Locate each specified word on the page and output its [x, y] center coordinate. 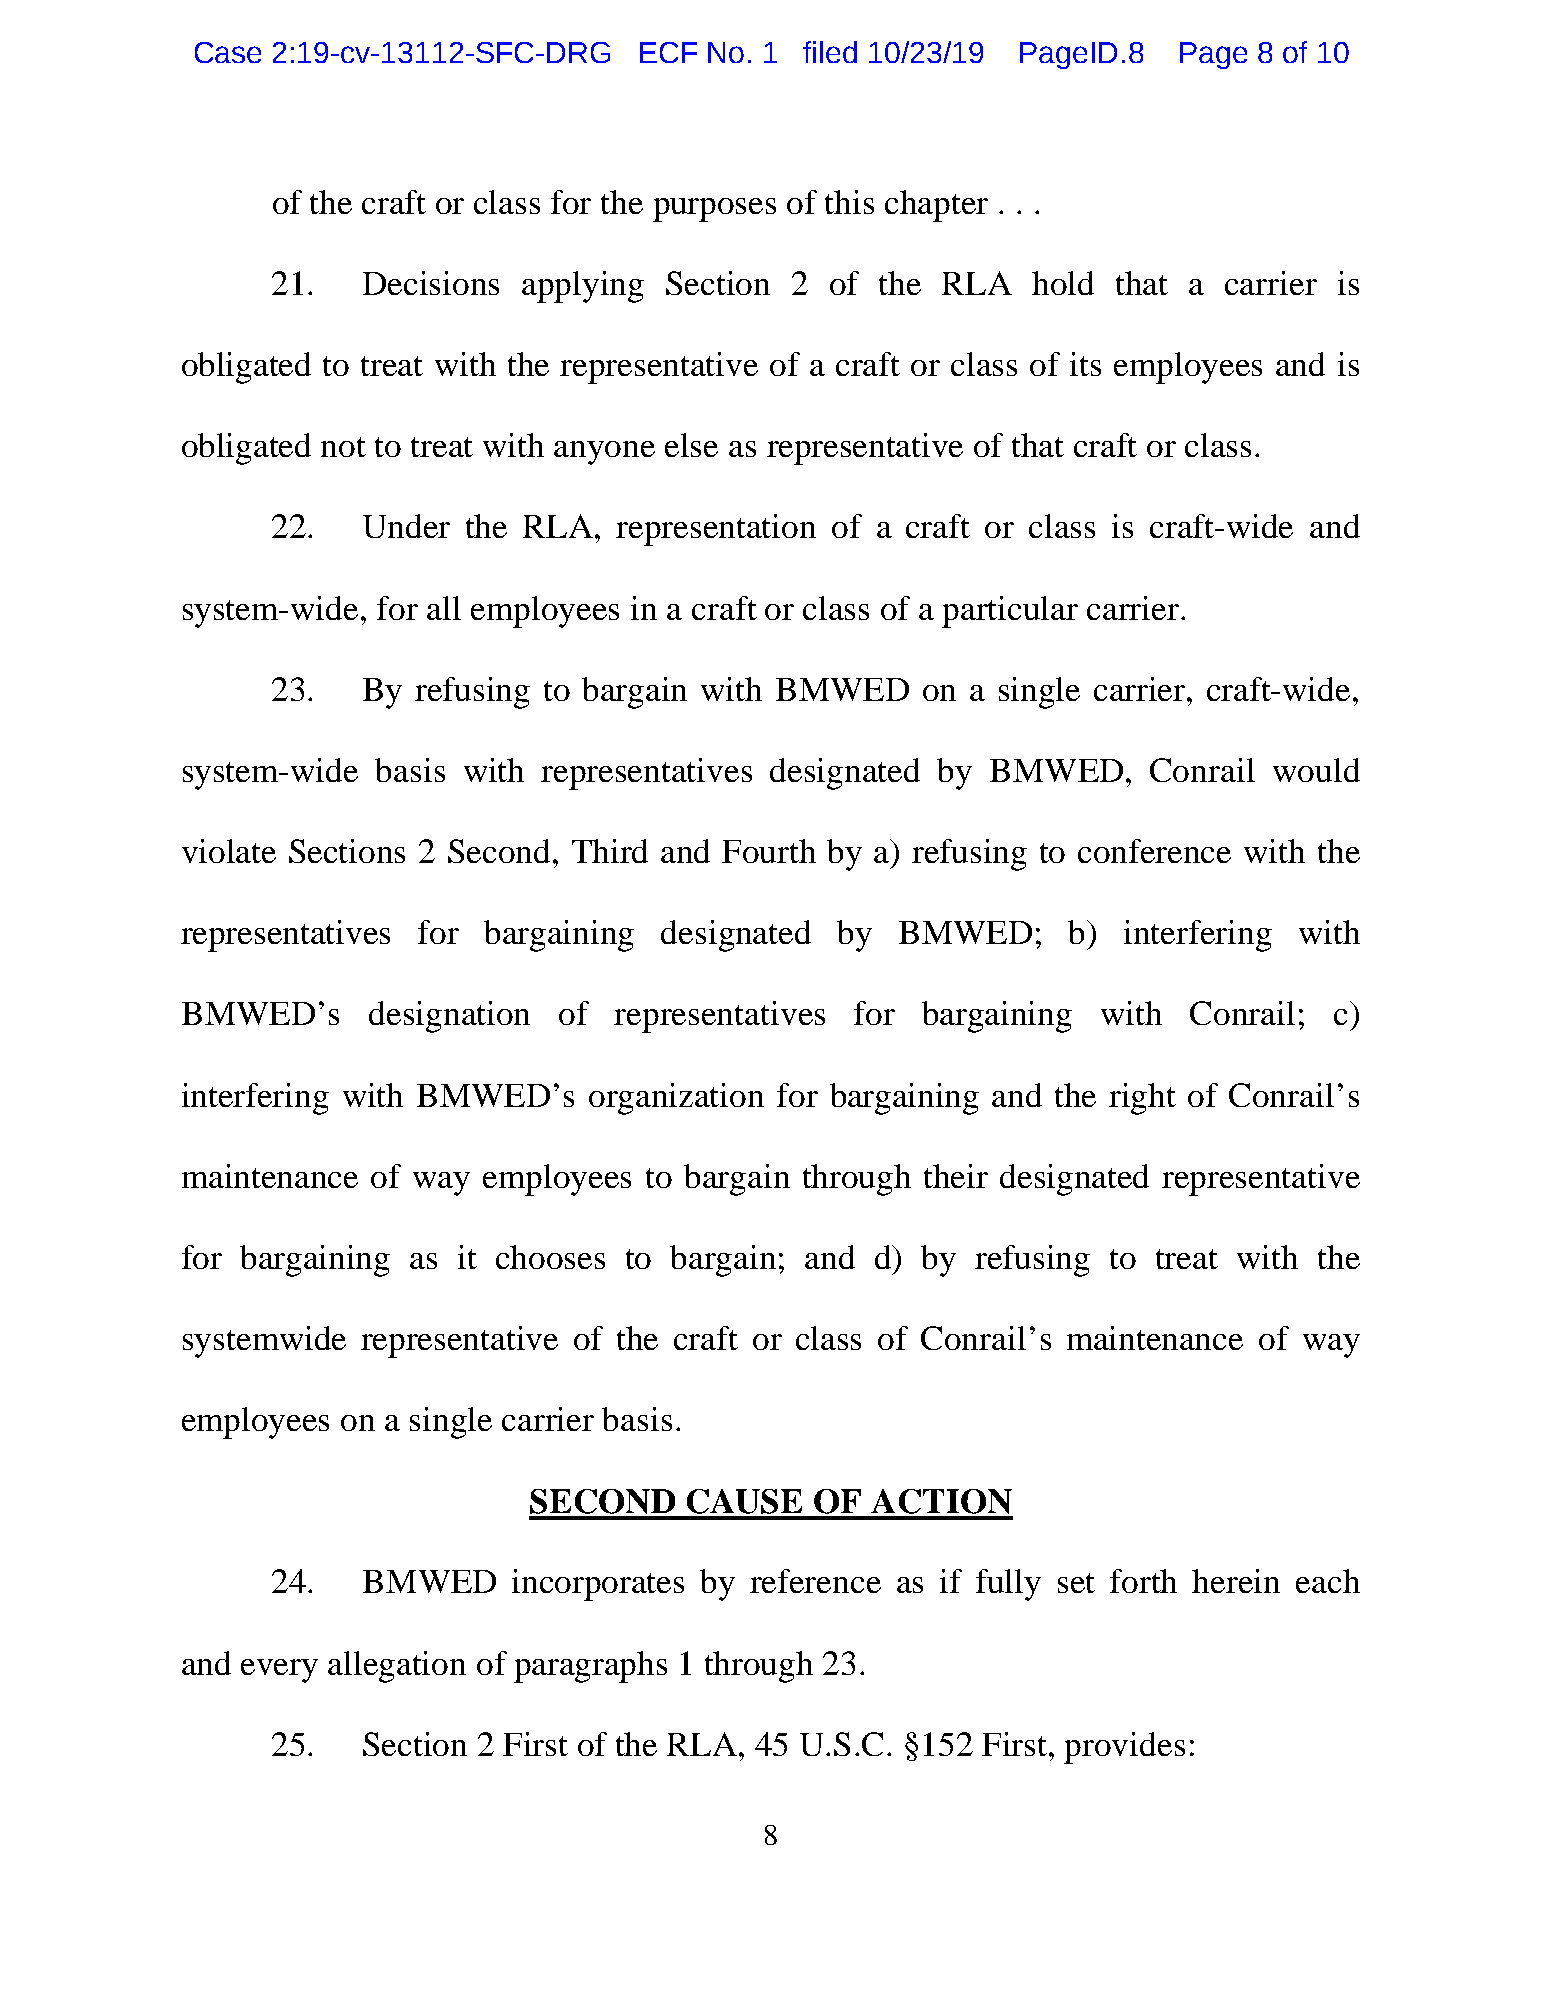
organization [676, 1099]
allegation [397, 1667]
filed [830, 52]
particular [1010, 612]
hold [1063, 283]
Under [406, 526]
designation [449, 1017]
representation [716, 530]
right [1142, 1099]
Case [228, 52]
